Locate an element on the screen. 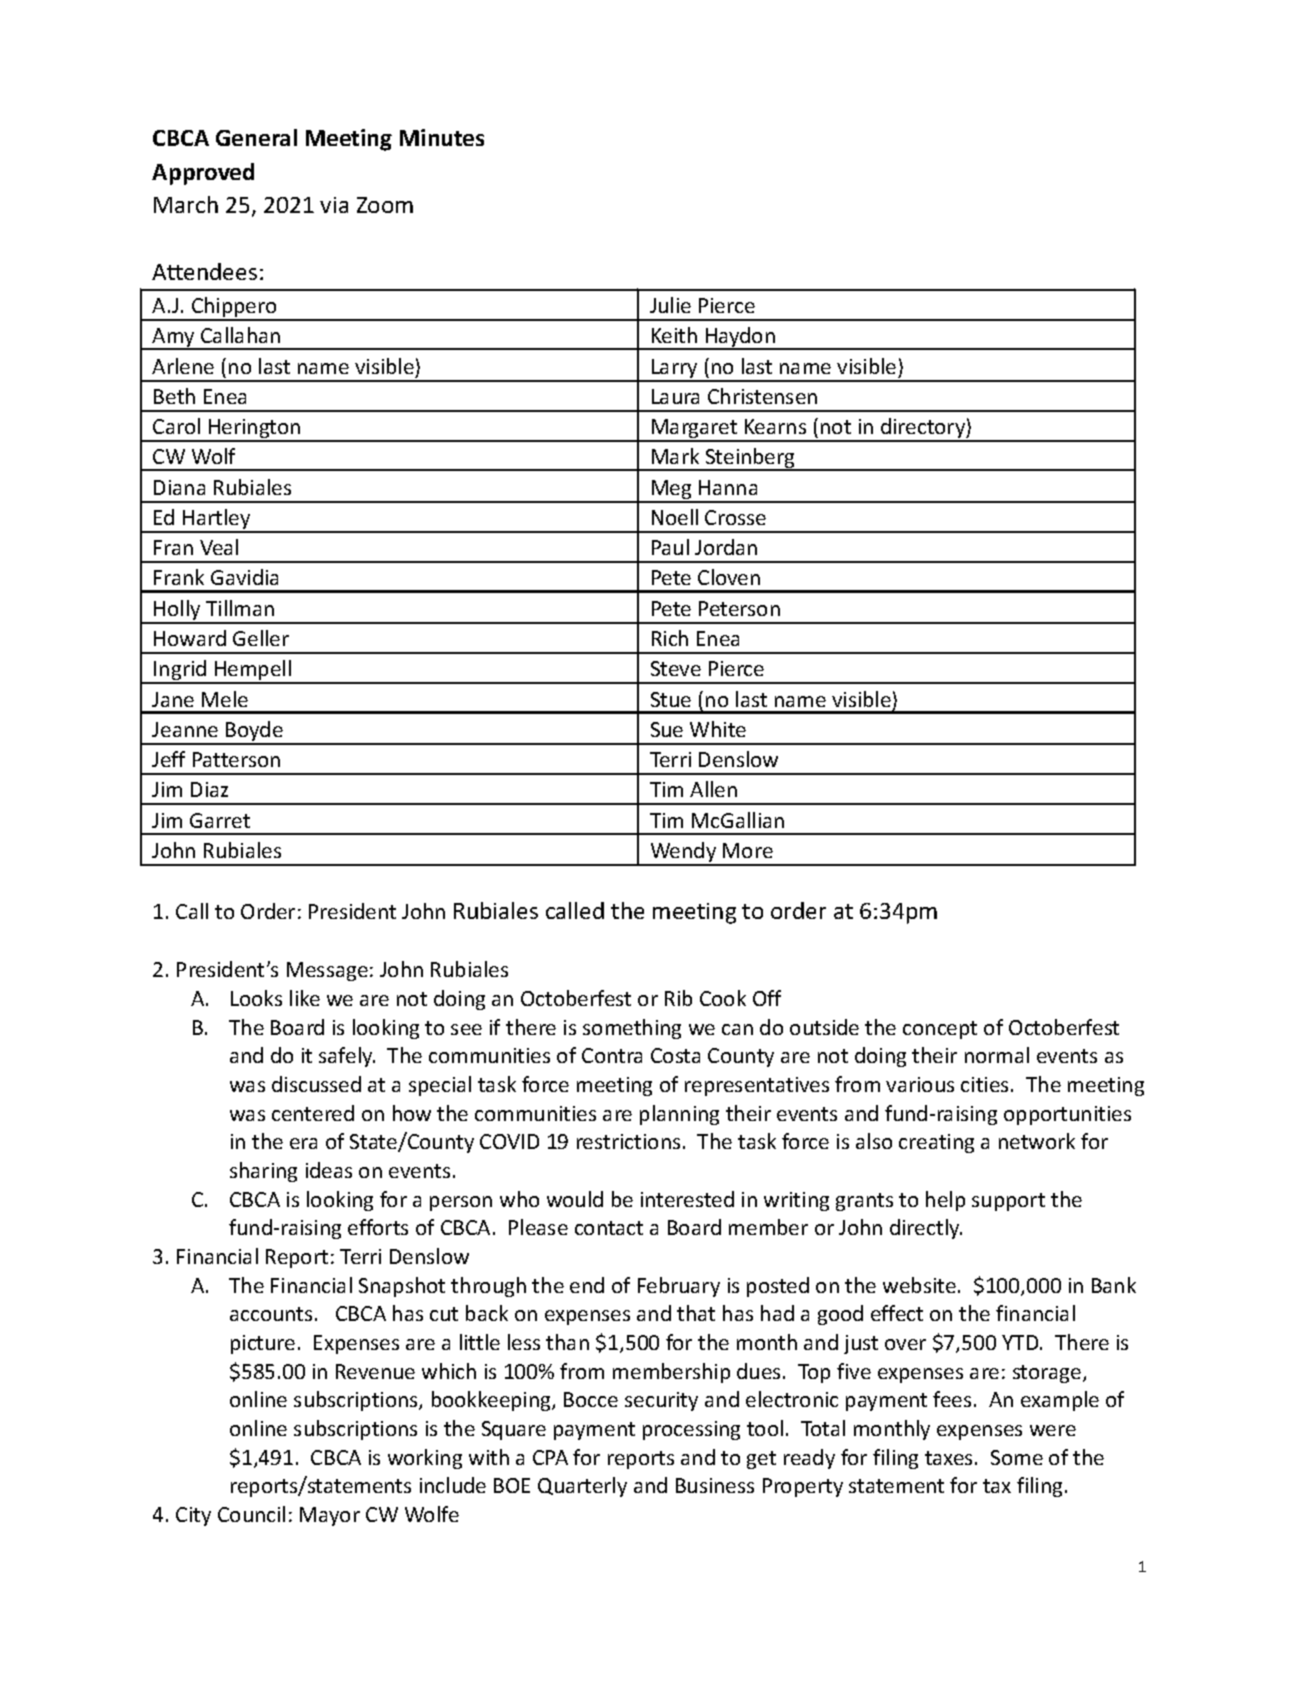 This screenshot has width=1300, height=1682. General is located at coordinates (256, 137).
